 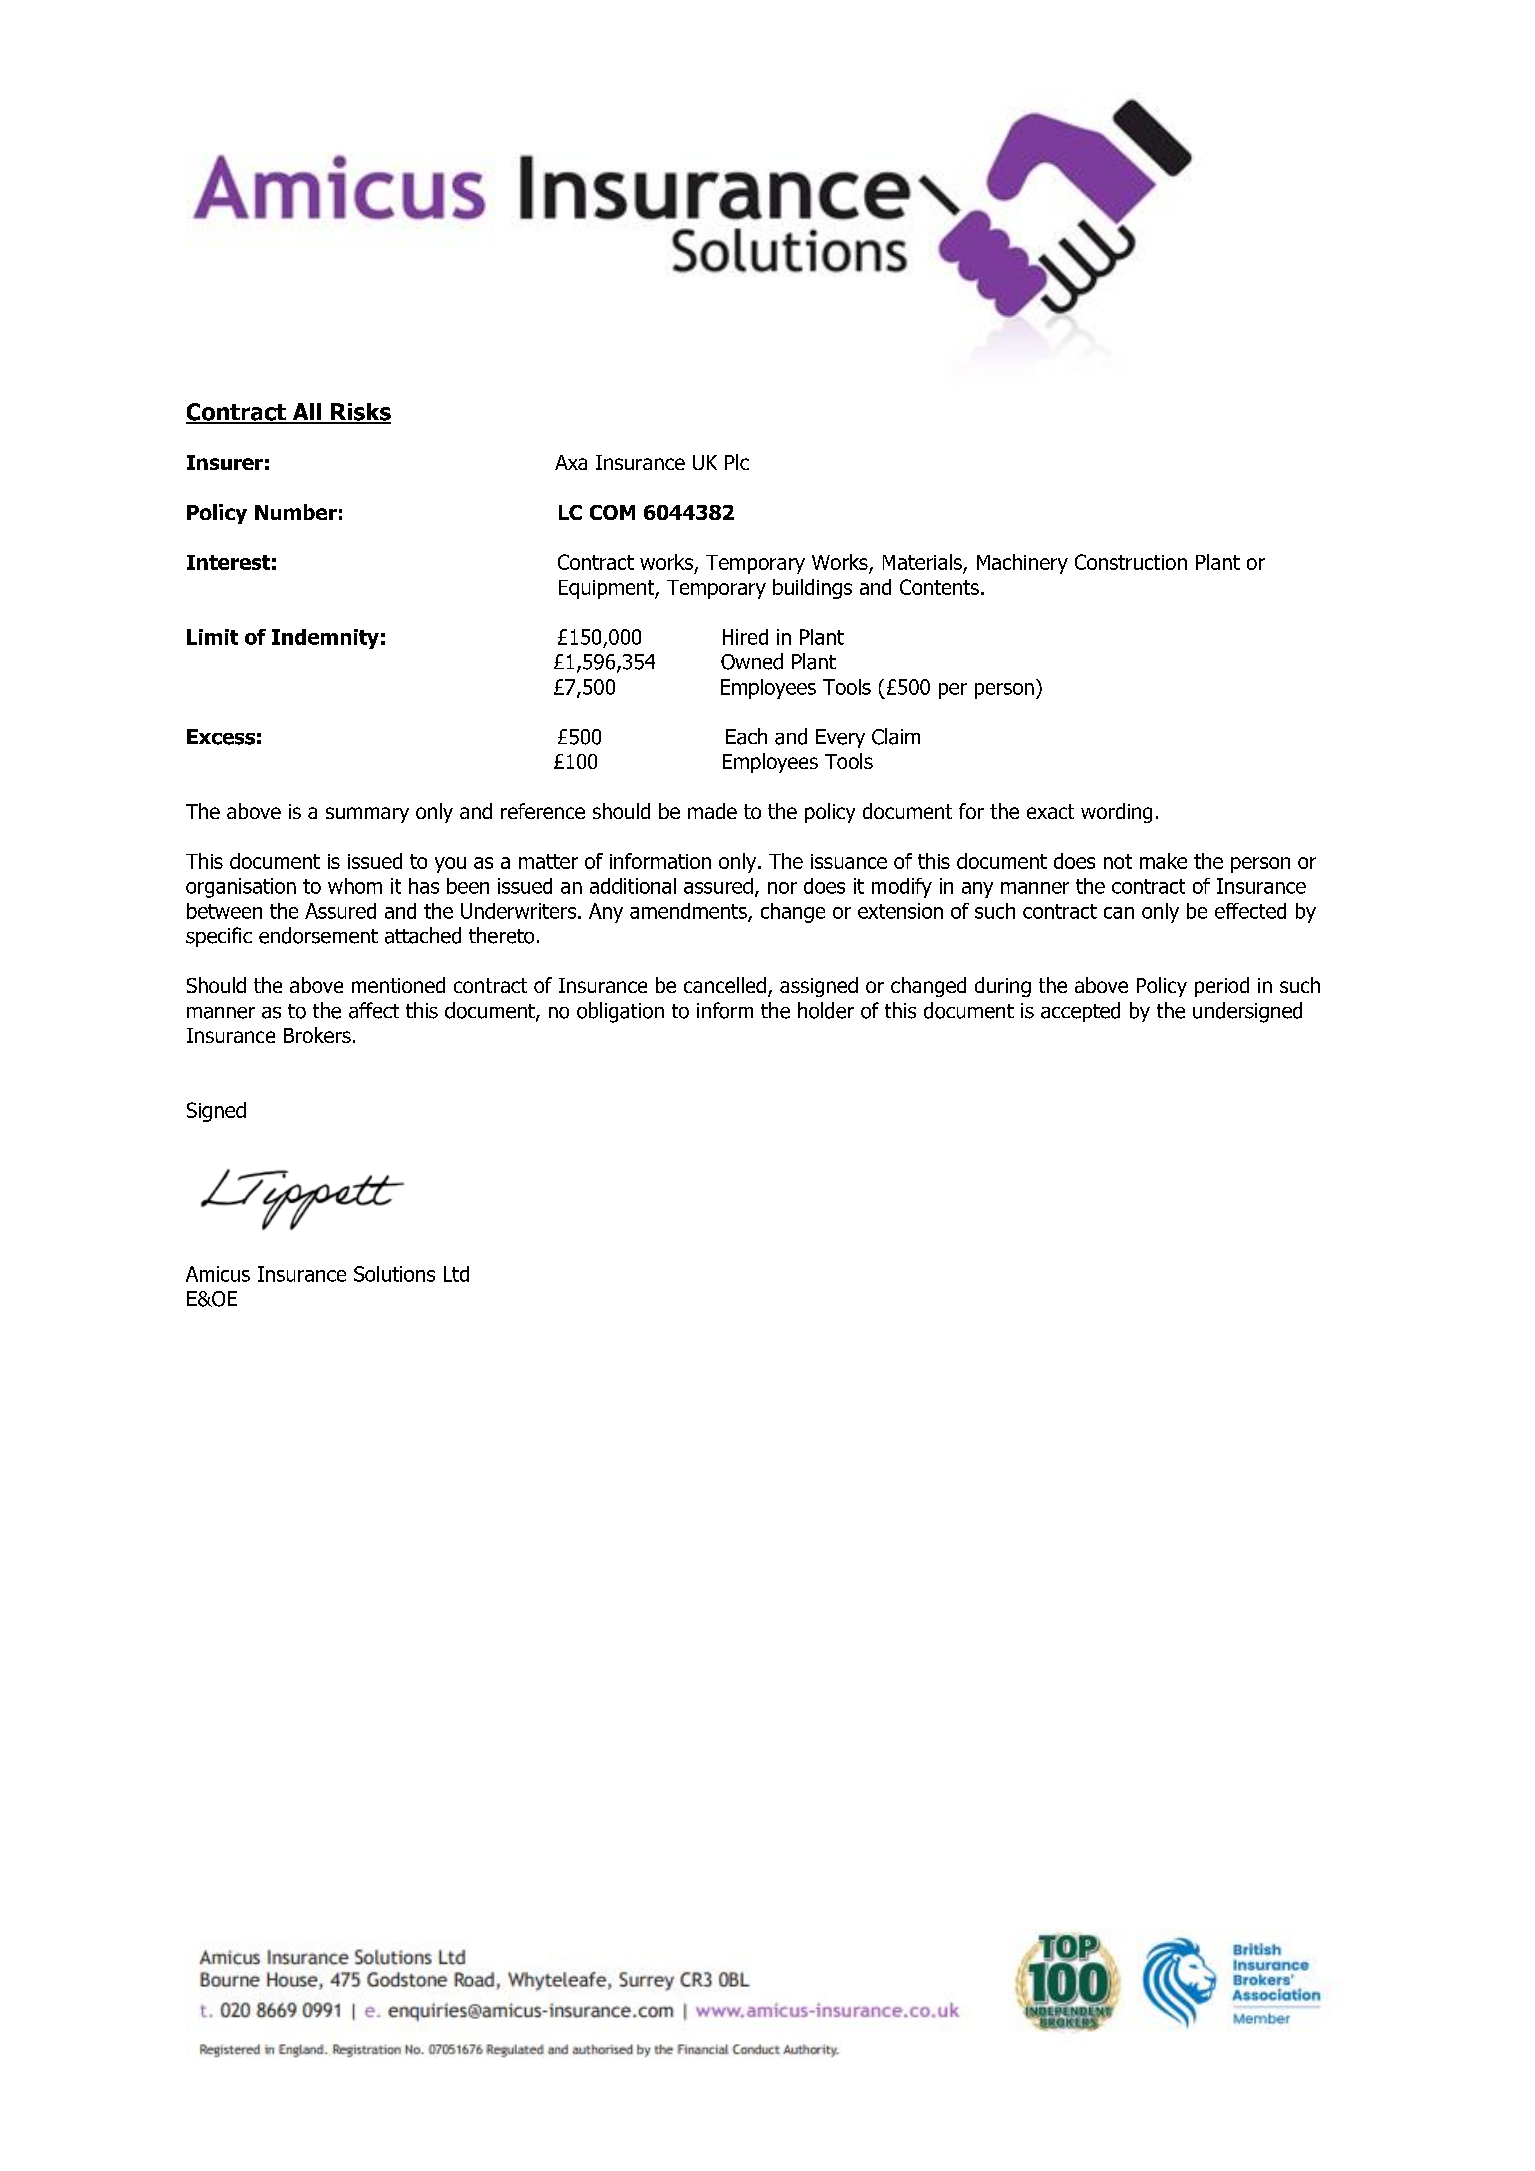 What do you see at coordinates (394, 1274) in the screenshot?
I see `Solutions` at bounding box center [394, 1274].
